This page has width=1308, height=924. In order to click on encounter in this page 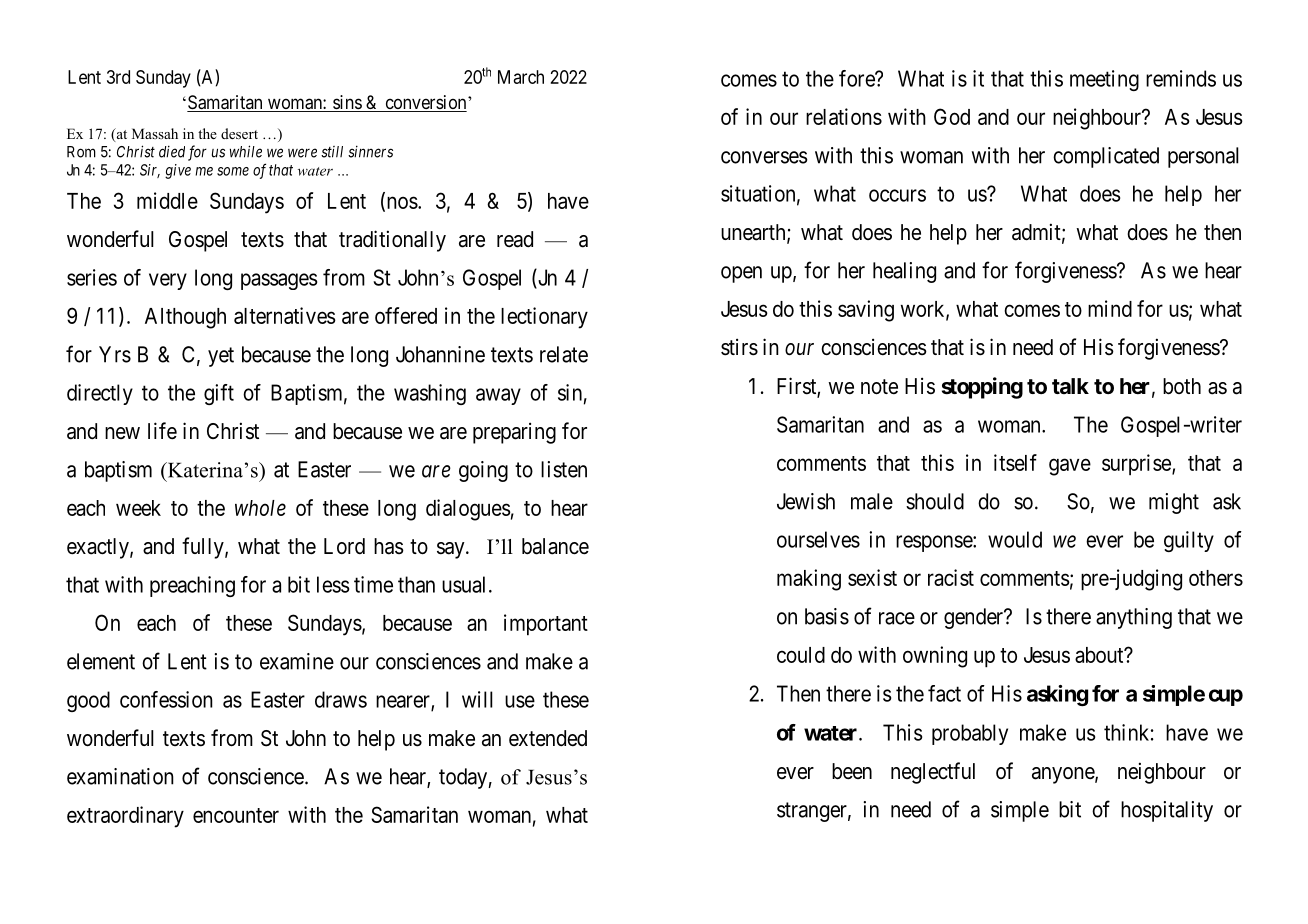, I will do `click(236, 815)`.
